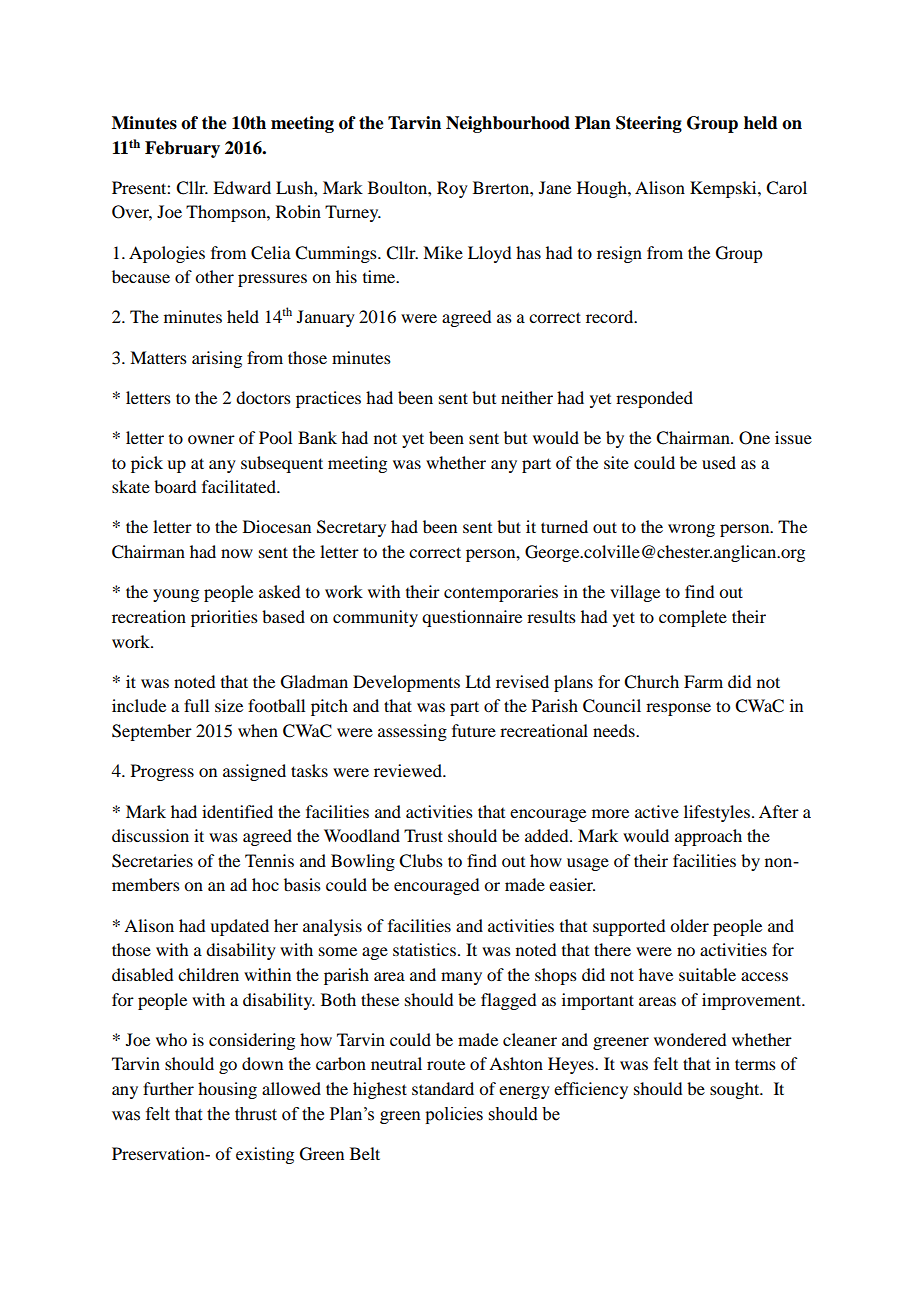  I want to click on housing, so click(227, 1090).
